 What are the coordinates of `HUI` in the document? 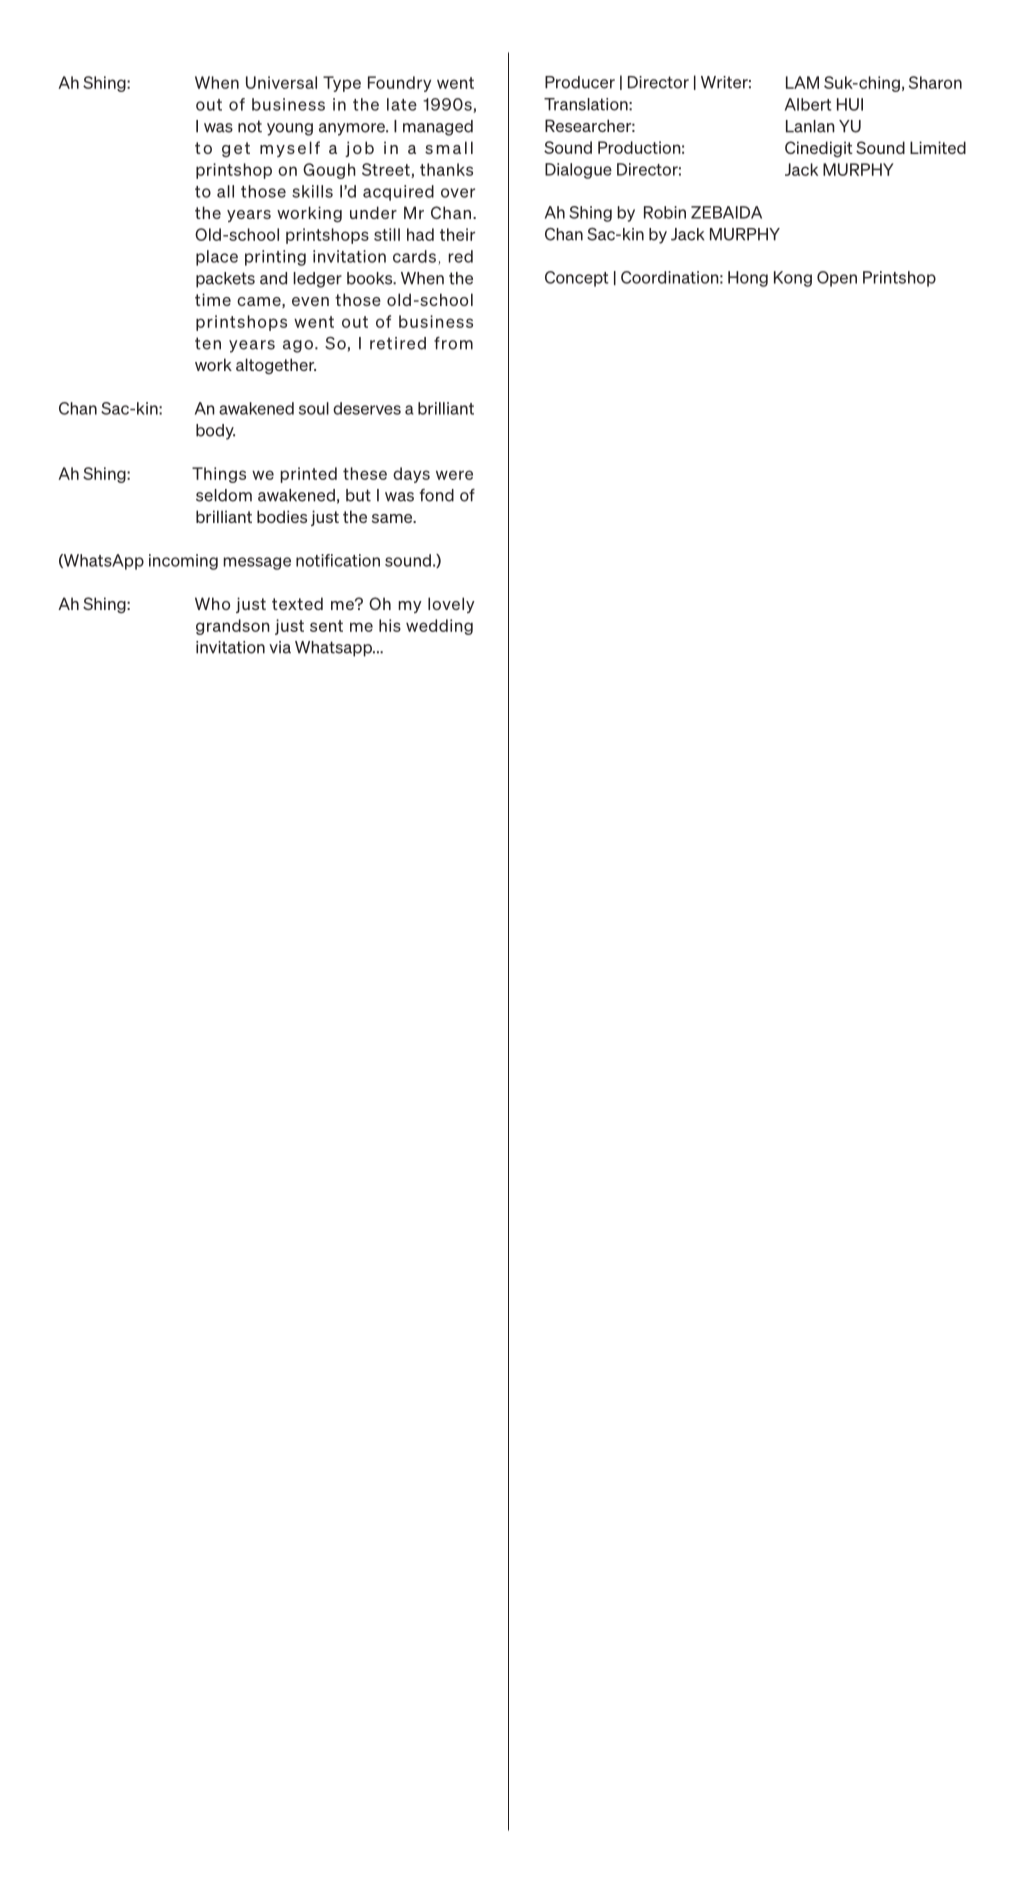 It's located at (850, 104).
